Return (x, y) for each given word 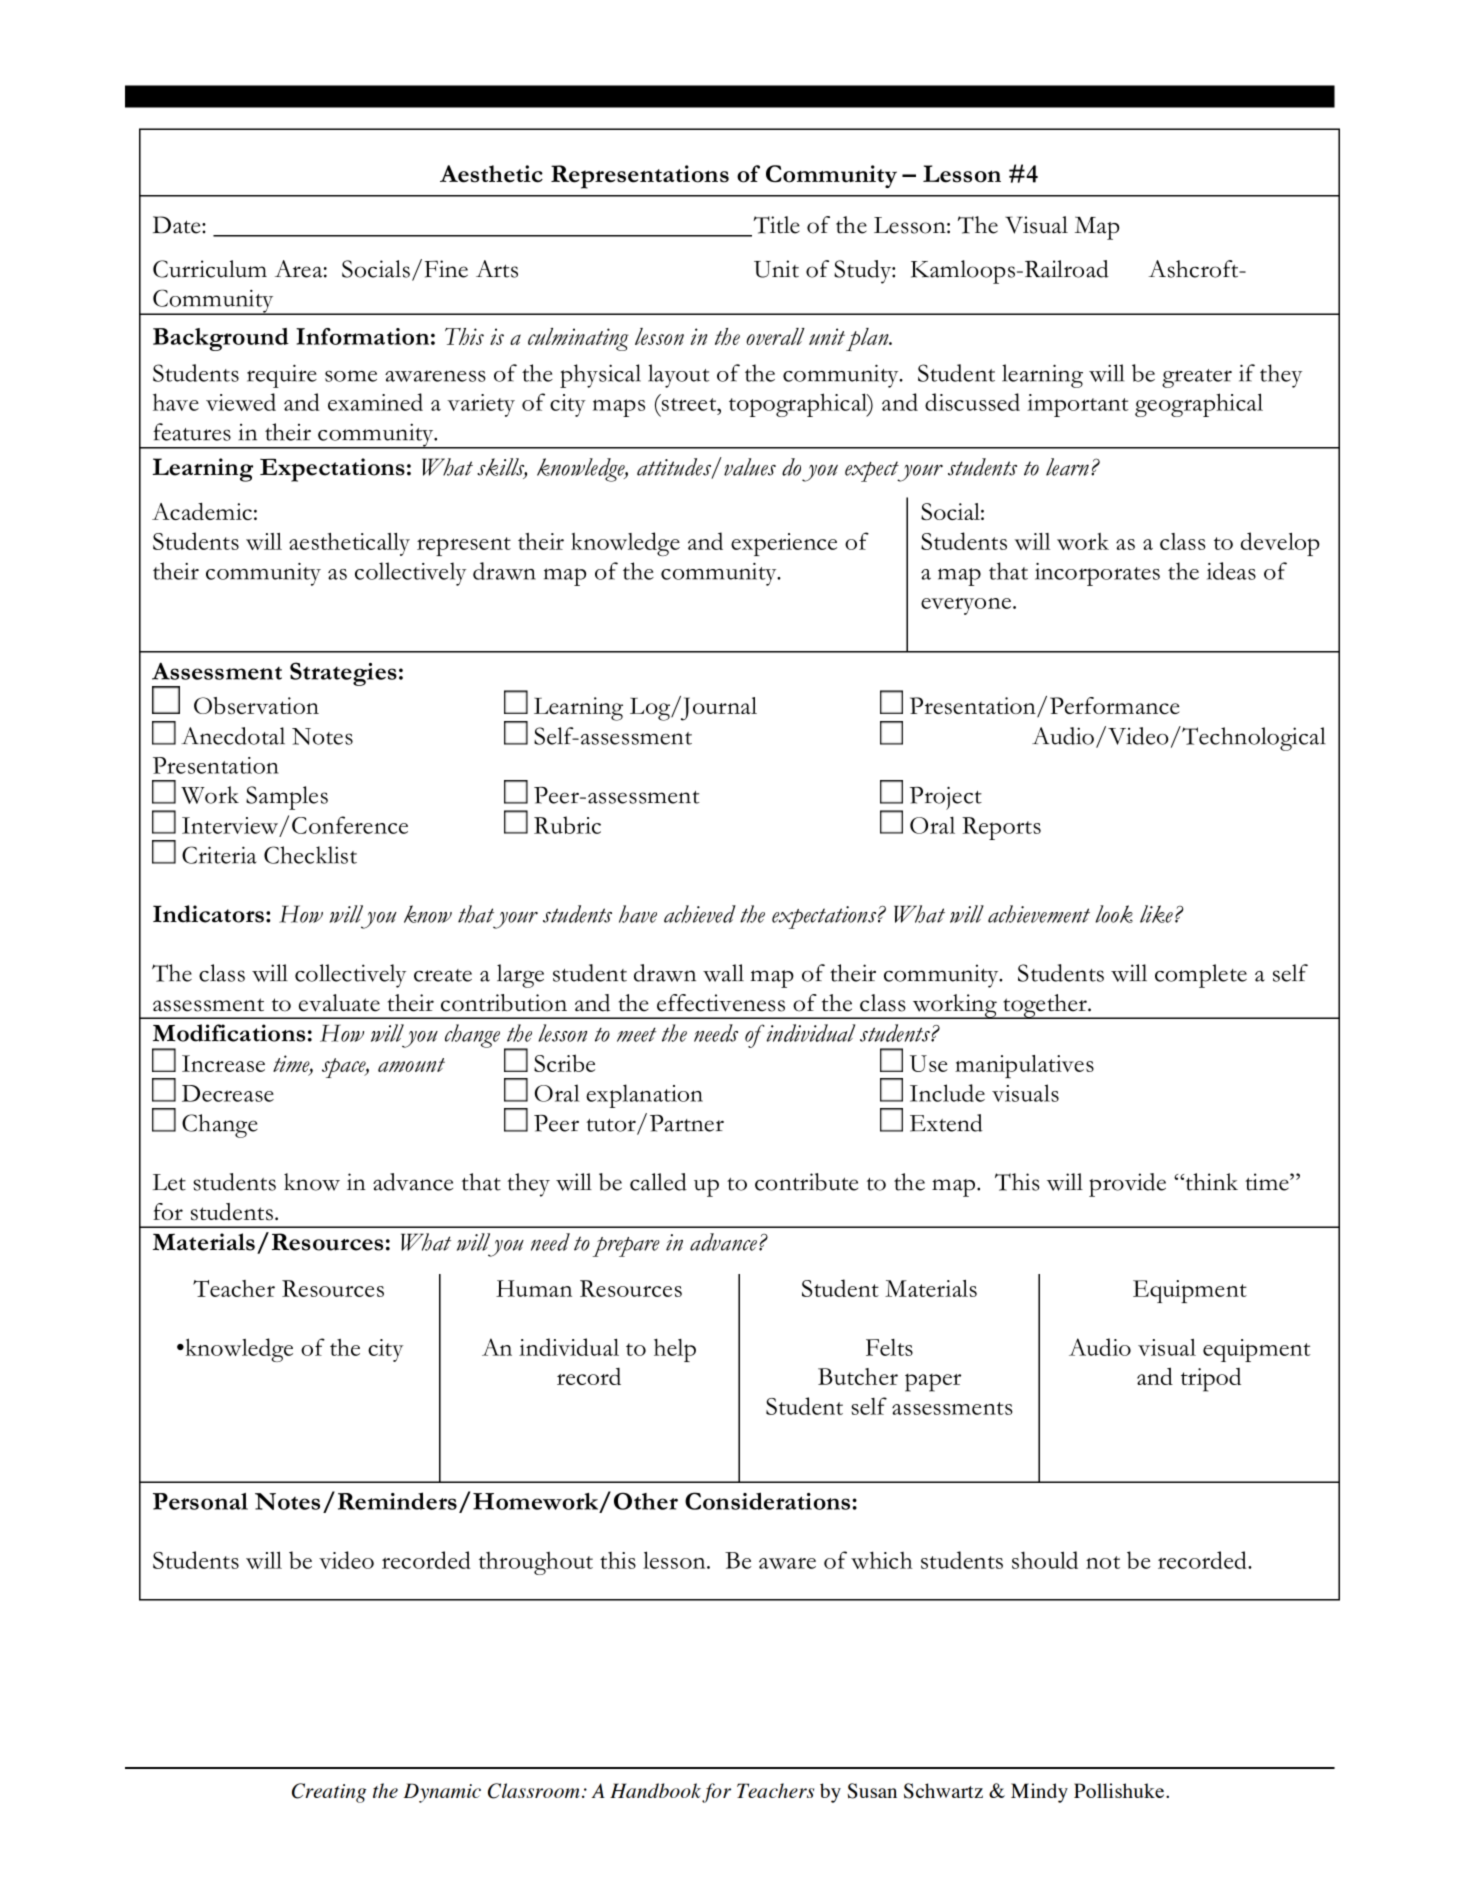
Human (534, 1288)
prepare (626, 1247)
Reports (1001, 828)
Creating (329, 1793)
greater (1197, 378)
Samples (287, 798)
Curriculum (210, 269)
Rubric (567, 825)
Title (775, 226)
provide (1127, 1185)
